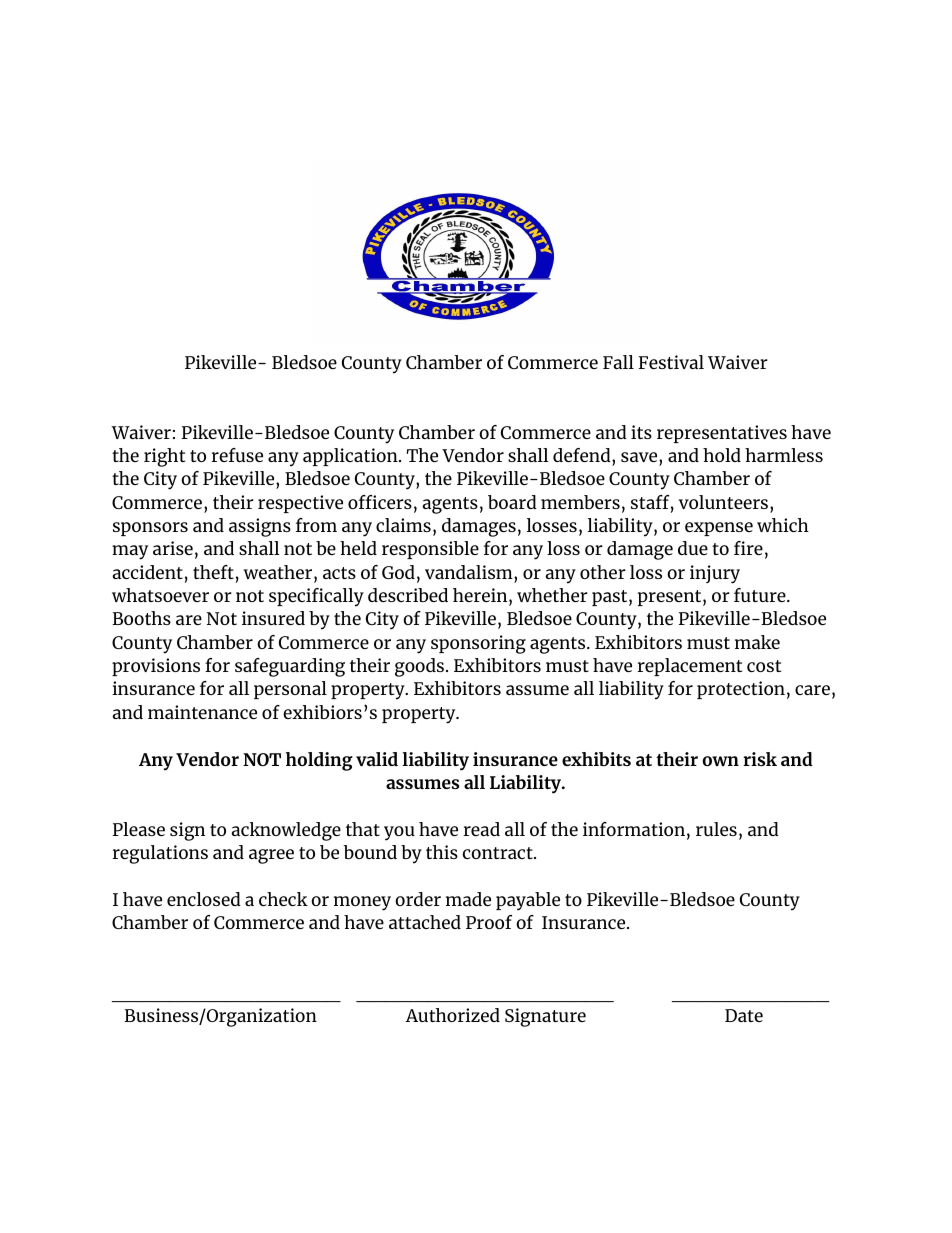 This page has height=1233, width=952. Describe the element at coordinates (453, 1015) in the page. I see `Authorized` at that location.
